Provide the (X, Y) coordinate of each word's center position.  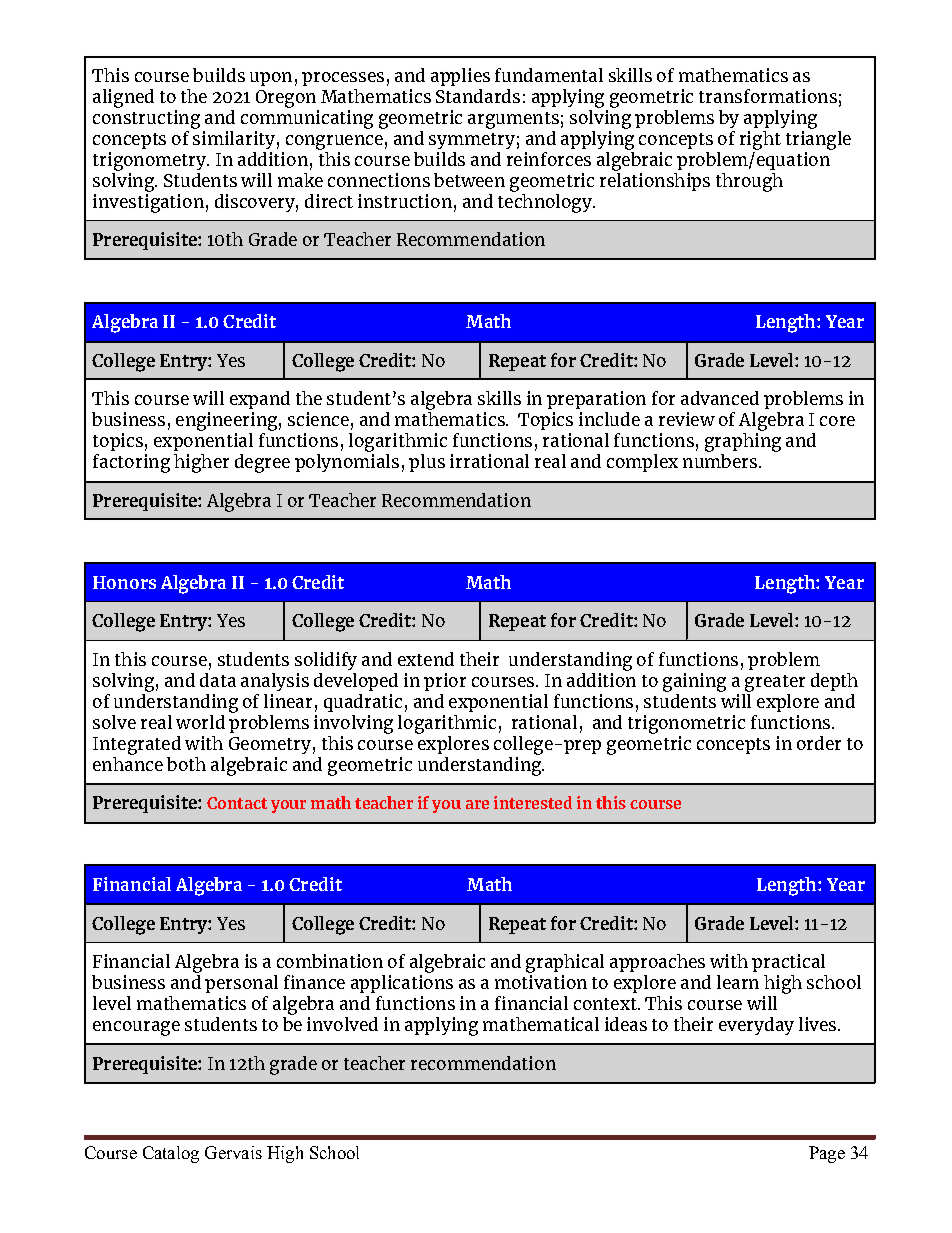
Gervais (233, 1152)
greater (775, 683)
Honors (124, 582)
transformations (768, 96)
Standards (478, 96)
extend (426, 659)
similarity (234, 138)
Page (827, 1154)
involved (342, 1024)
